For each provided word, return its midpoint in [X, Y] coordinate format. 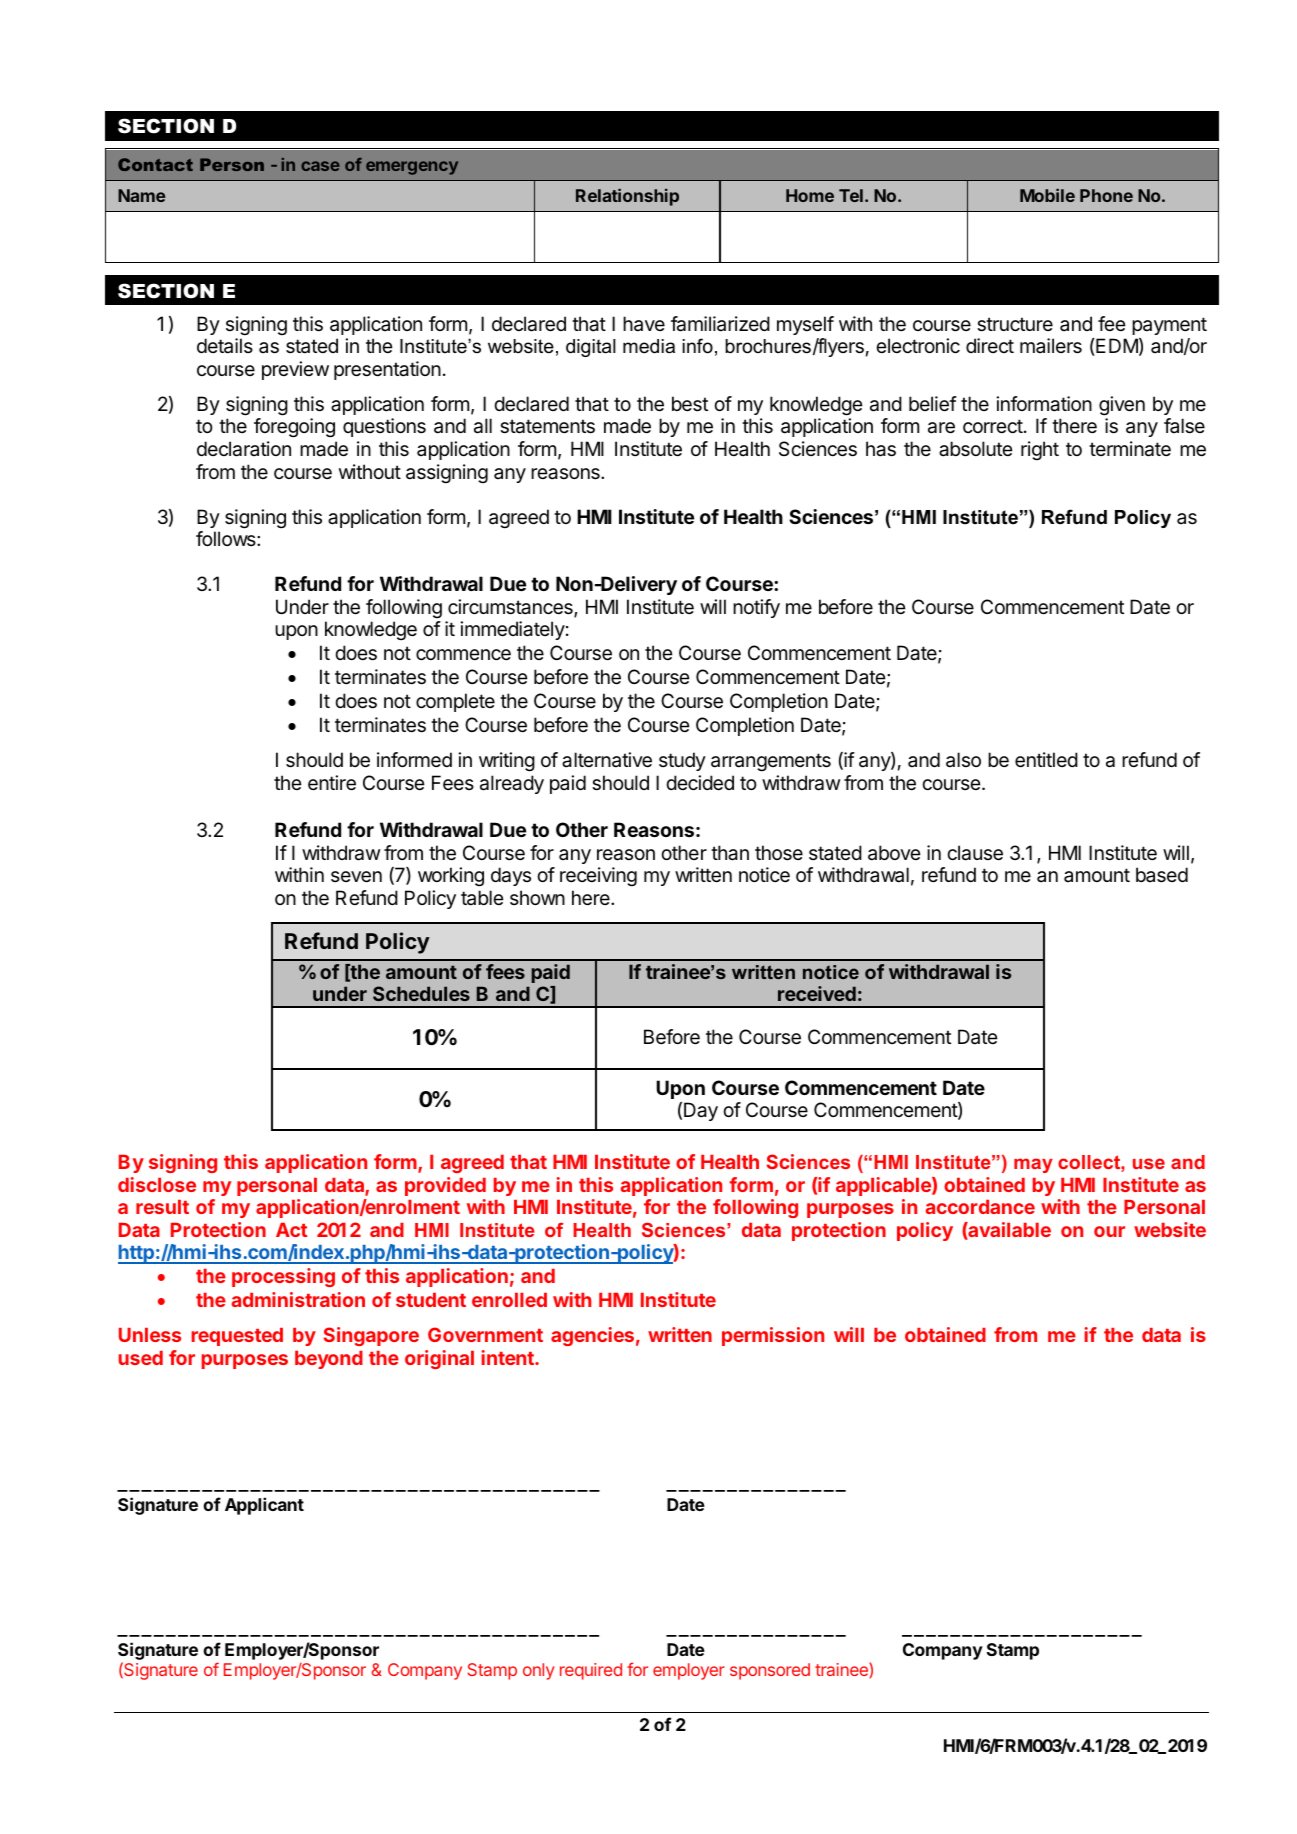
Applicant [264, 1506]
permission [773, 1336]
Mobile [1047, 195]
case [320, 166]
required [591, 1671]
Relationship [627, 197]
